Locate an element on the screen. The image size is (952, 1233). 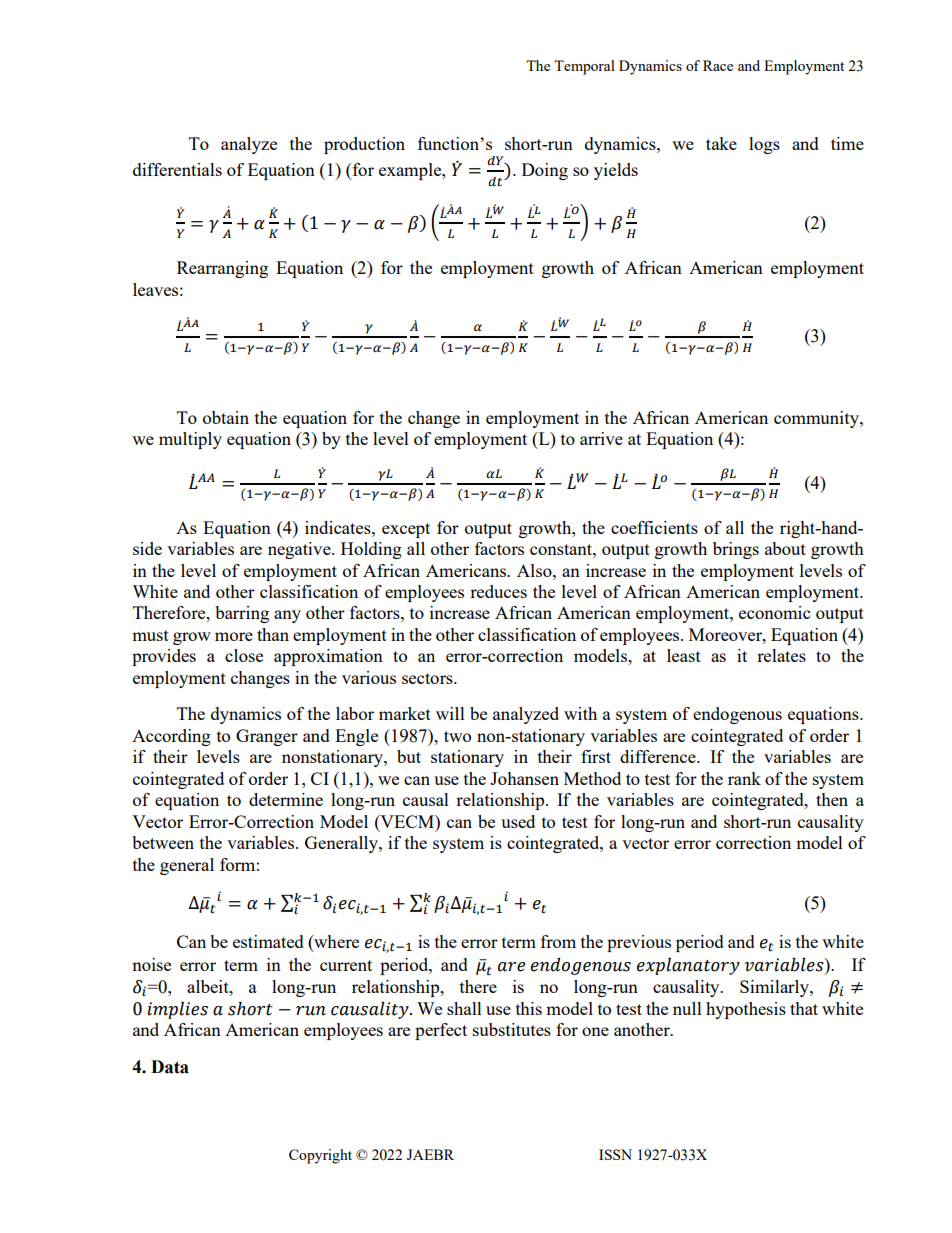
reduces is located at coordinates (498, 591).
